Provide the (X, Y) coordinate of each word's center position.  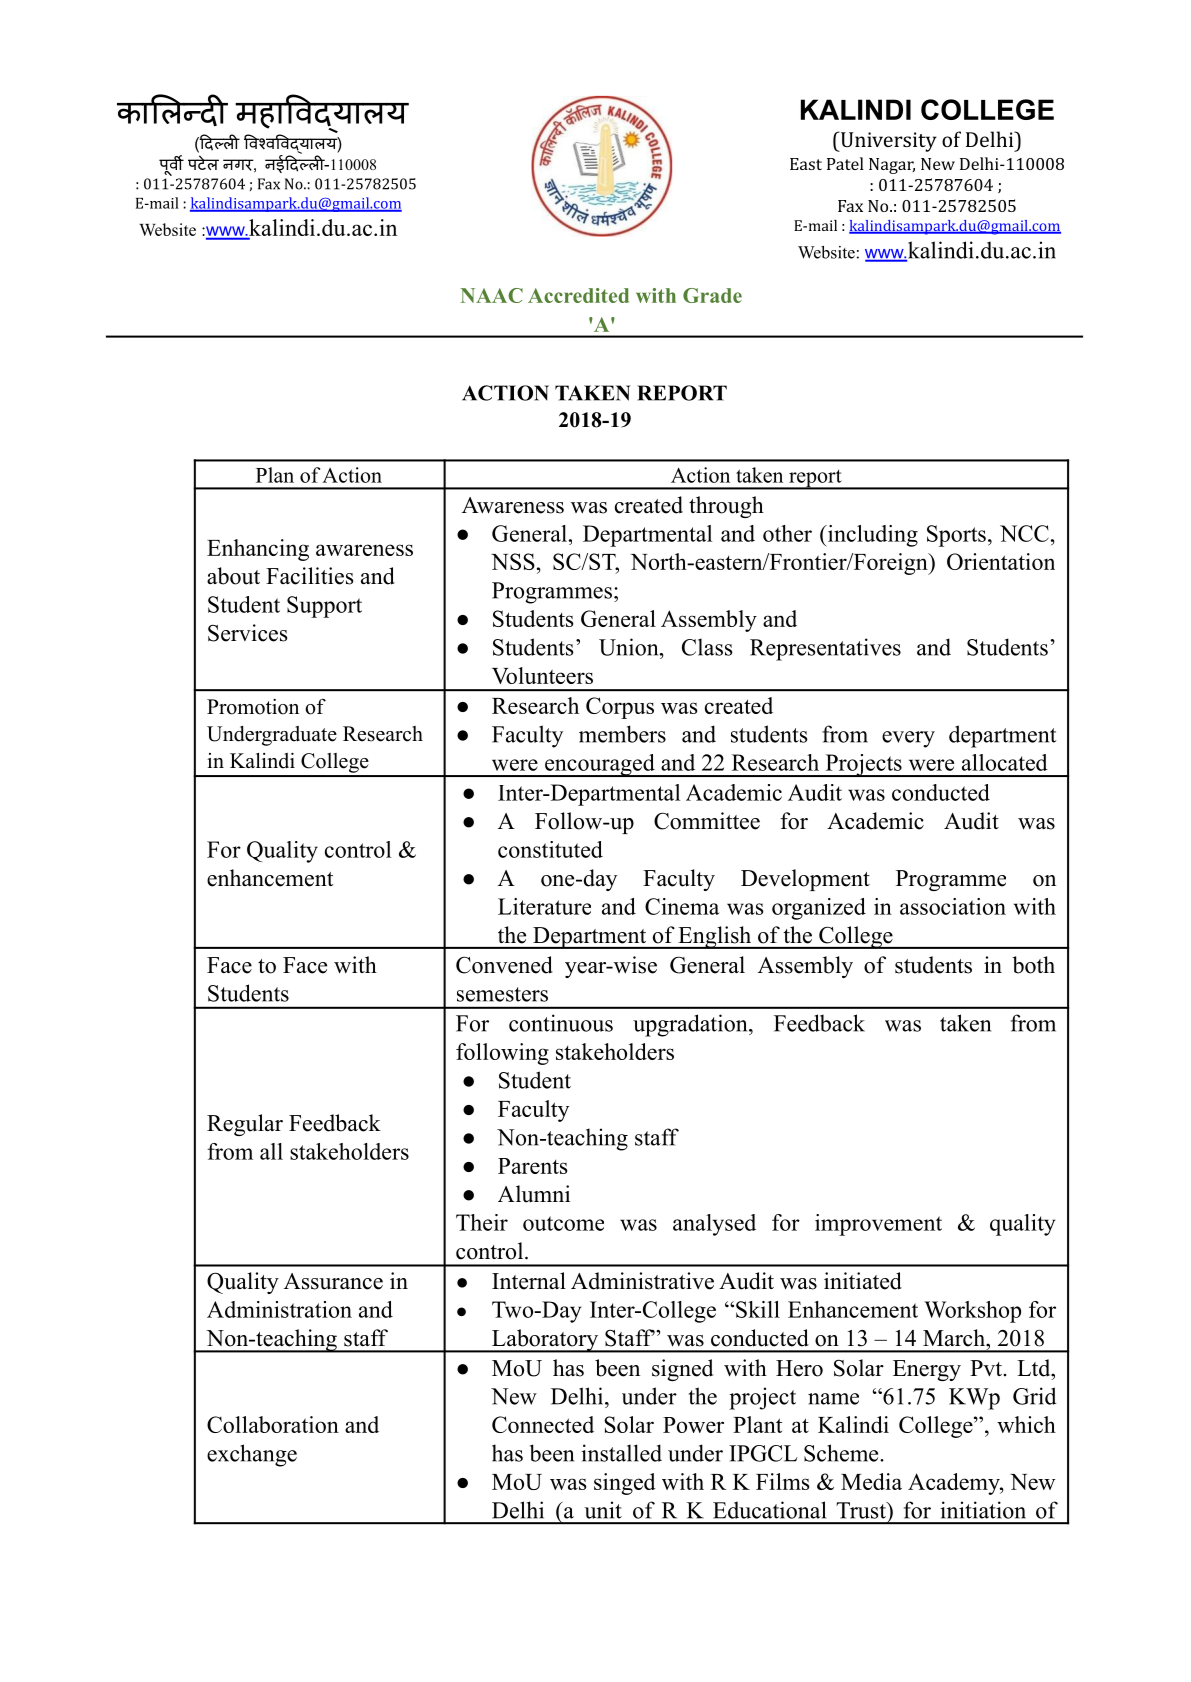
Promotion (253, 707)
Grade (712, 295)
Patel (845, 163)
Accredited (578, 295)
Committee (707, 821)
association (953, 906)
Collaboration (273, 1424)
